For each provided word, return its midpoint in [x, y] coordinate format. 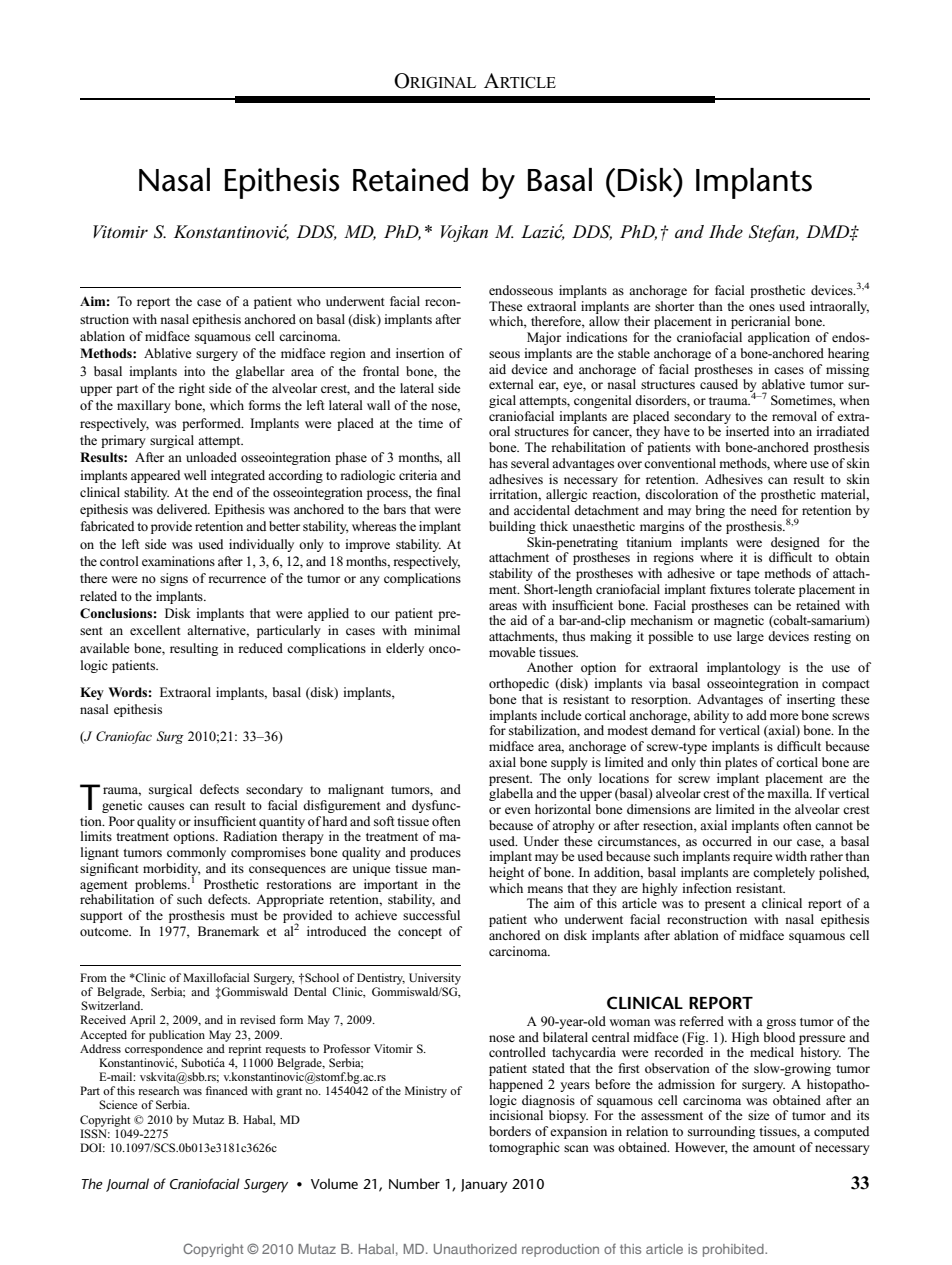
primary [123, 441]
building [512, 527]
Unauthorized [475, 1249]
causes [166, 806]
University [435, 979]
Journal [127, 1185]
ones [762, 307]
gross [781, 1024]
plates [741, 763]
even [518, 810]
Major [544, 338]
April [142, 1021]
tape [748, 575]
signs [174, 579]
